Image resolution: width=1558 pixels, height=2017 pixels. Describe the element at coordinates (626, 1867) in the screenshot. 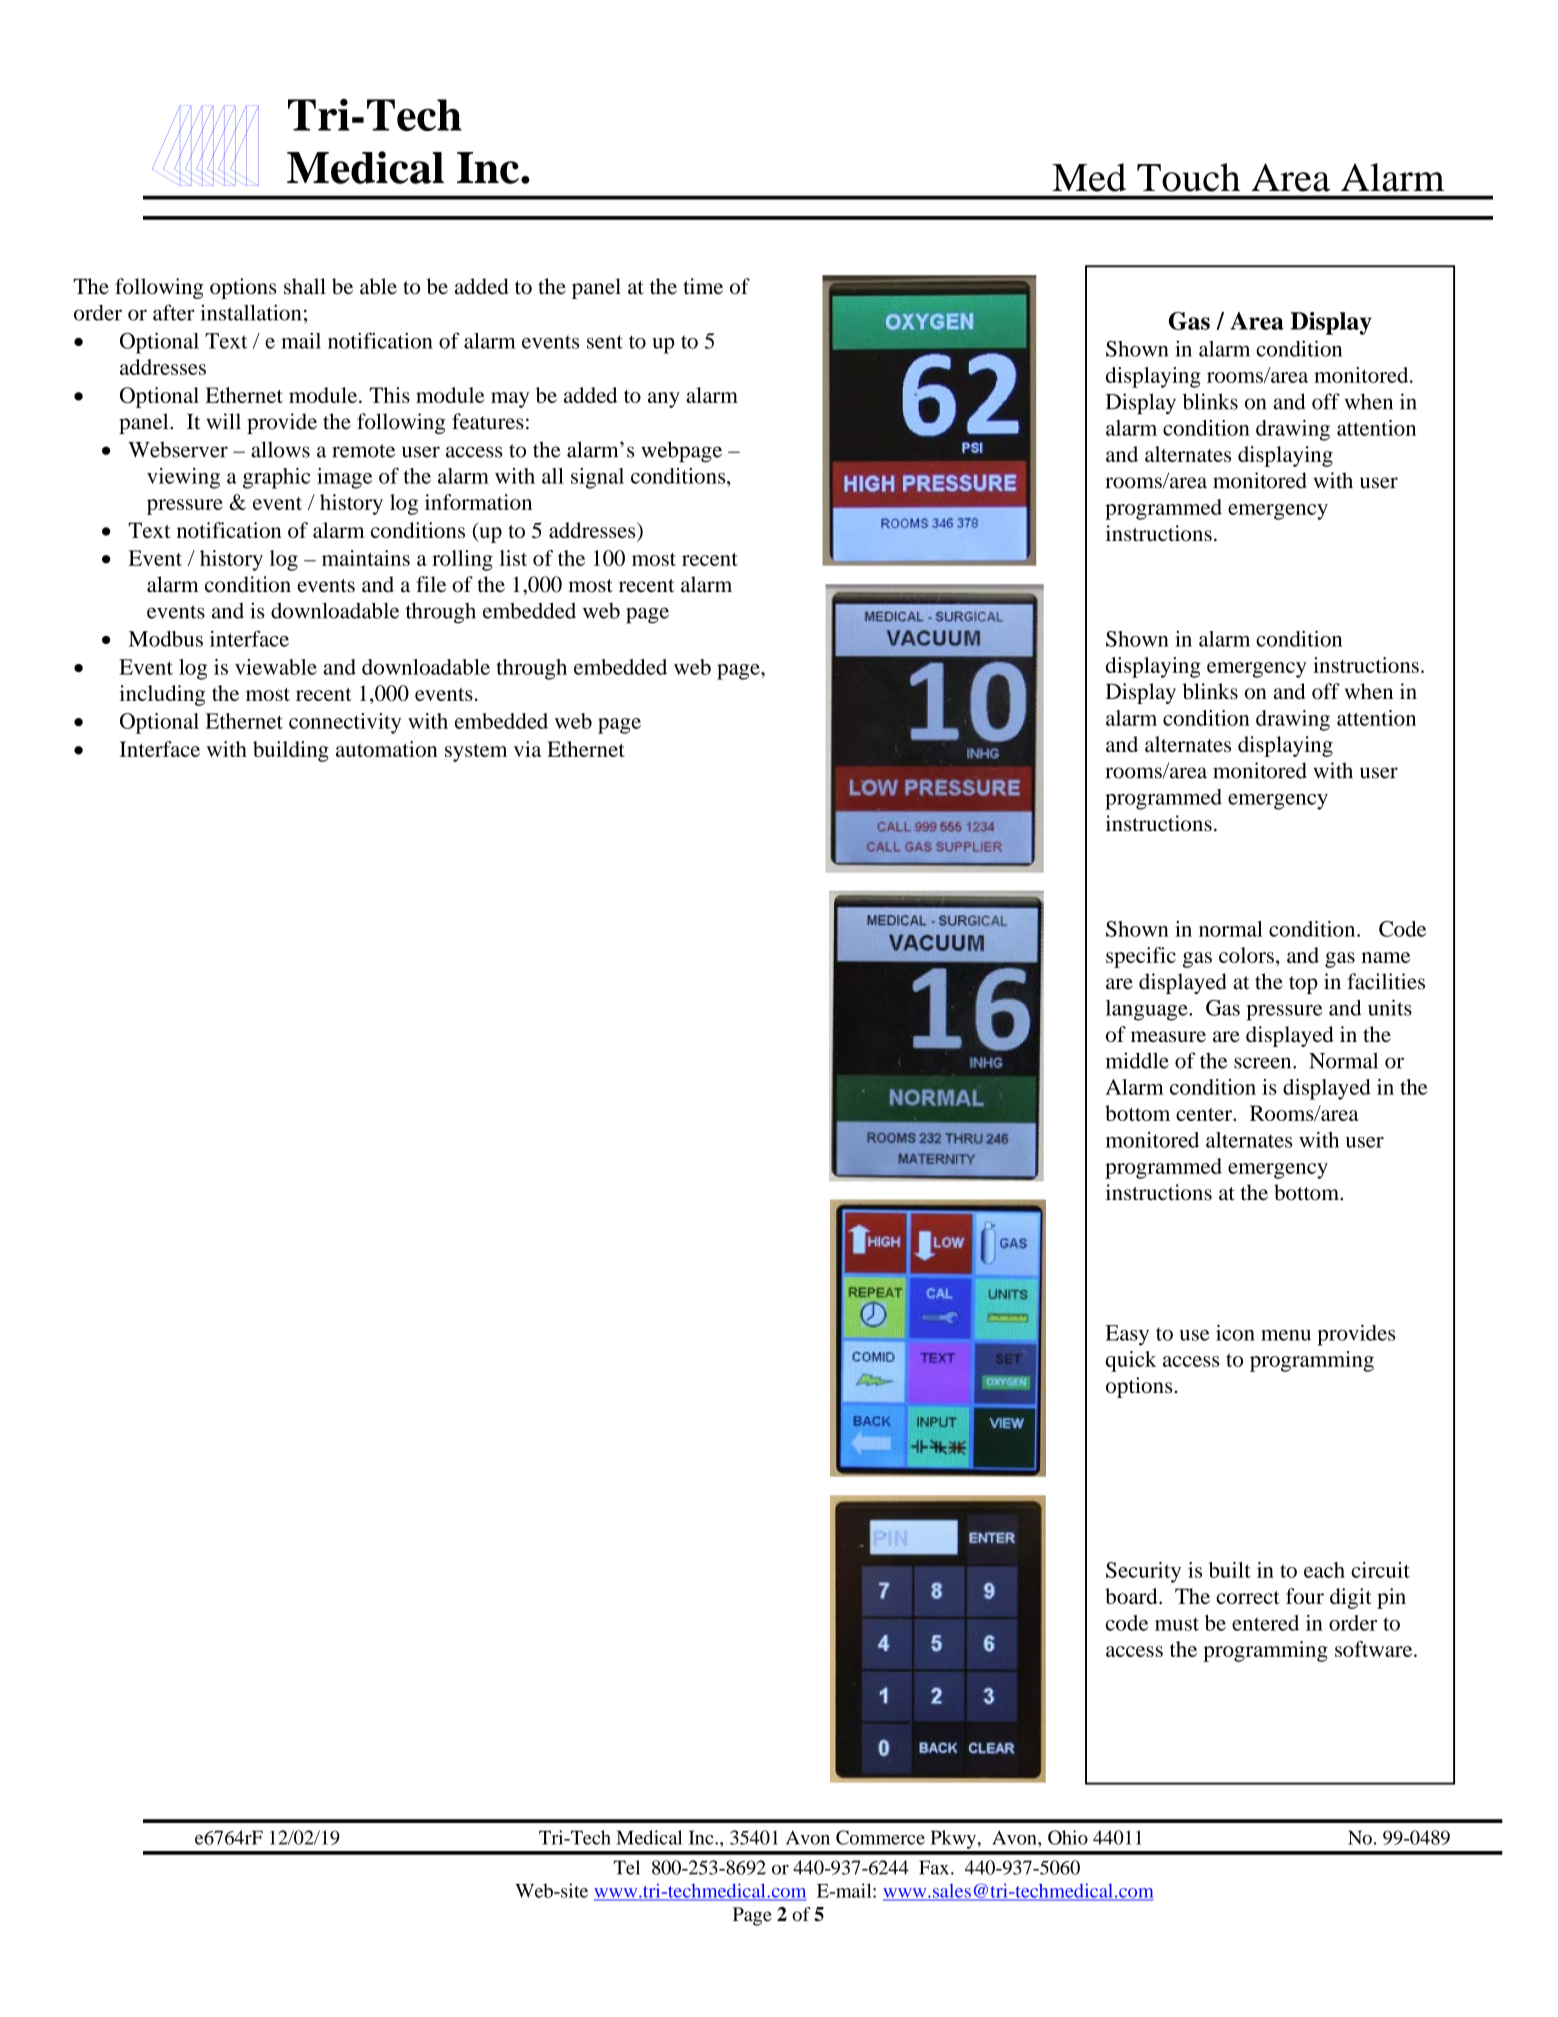

I see `Tel` at that location.
